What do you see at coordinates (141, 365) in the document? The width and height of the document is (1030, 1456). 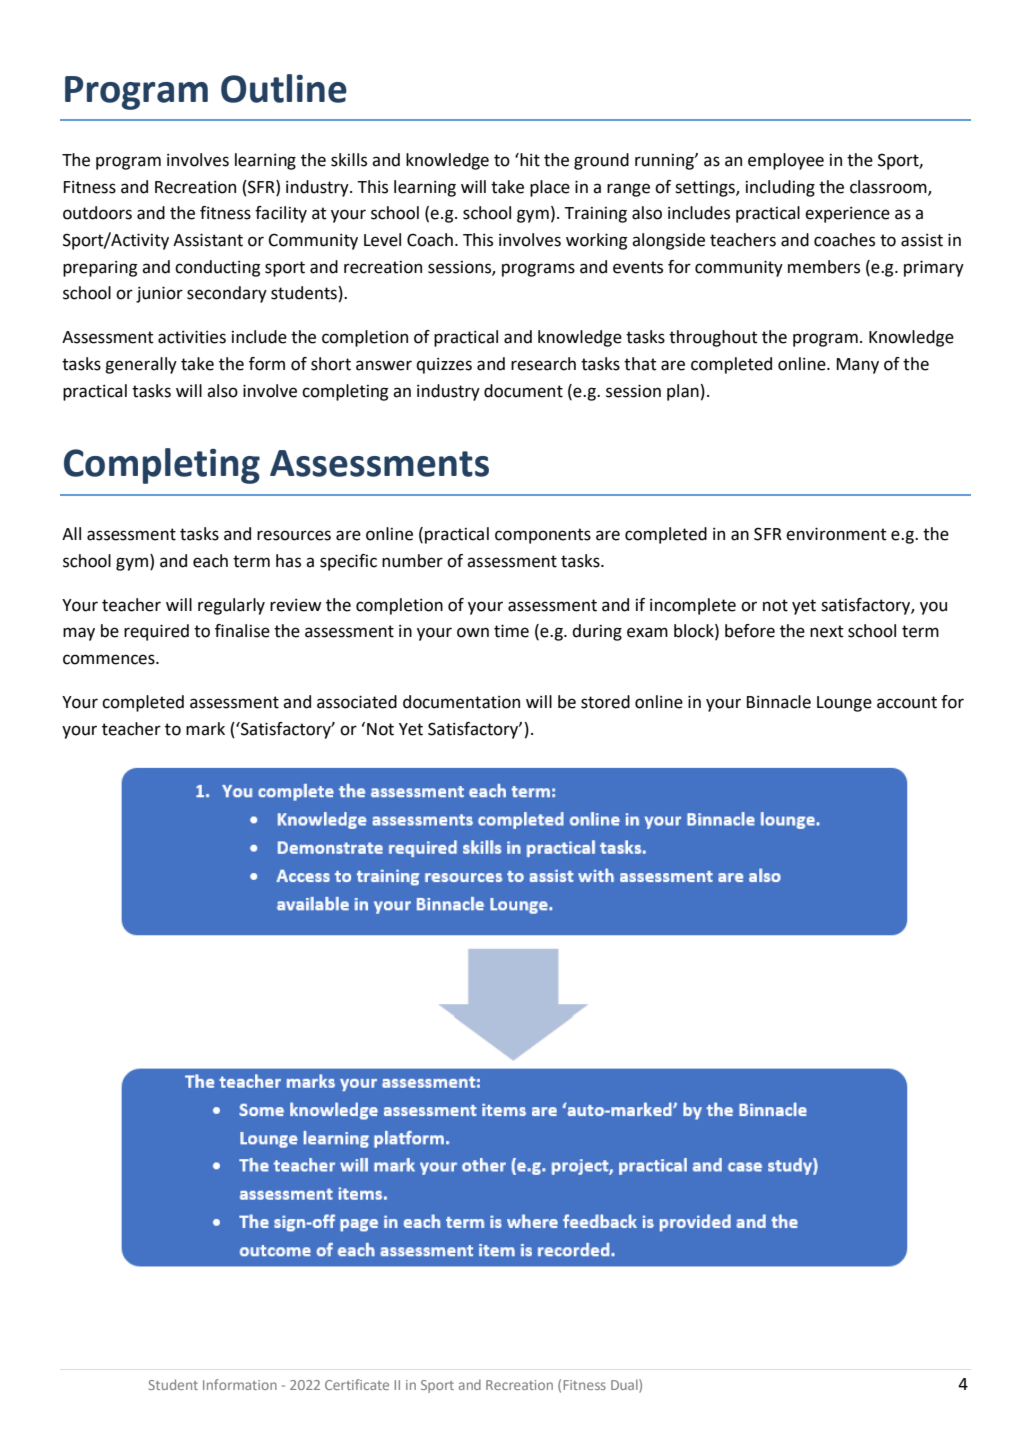 I see `generally` at bounding box center [141, 365].
